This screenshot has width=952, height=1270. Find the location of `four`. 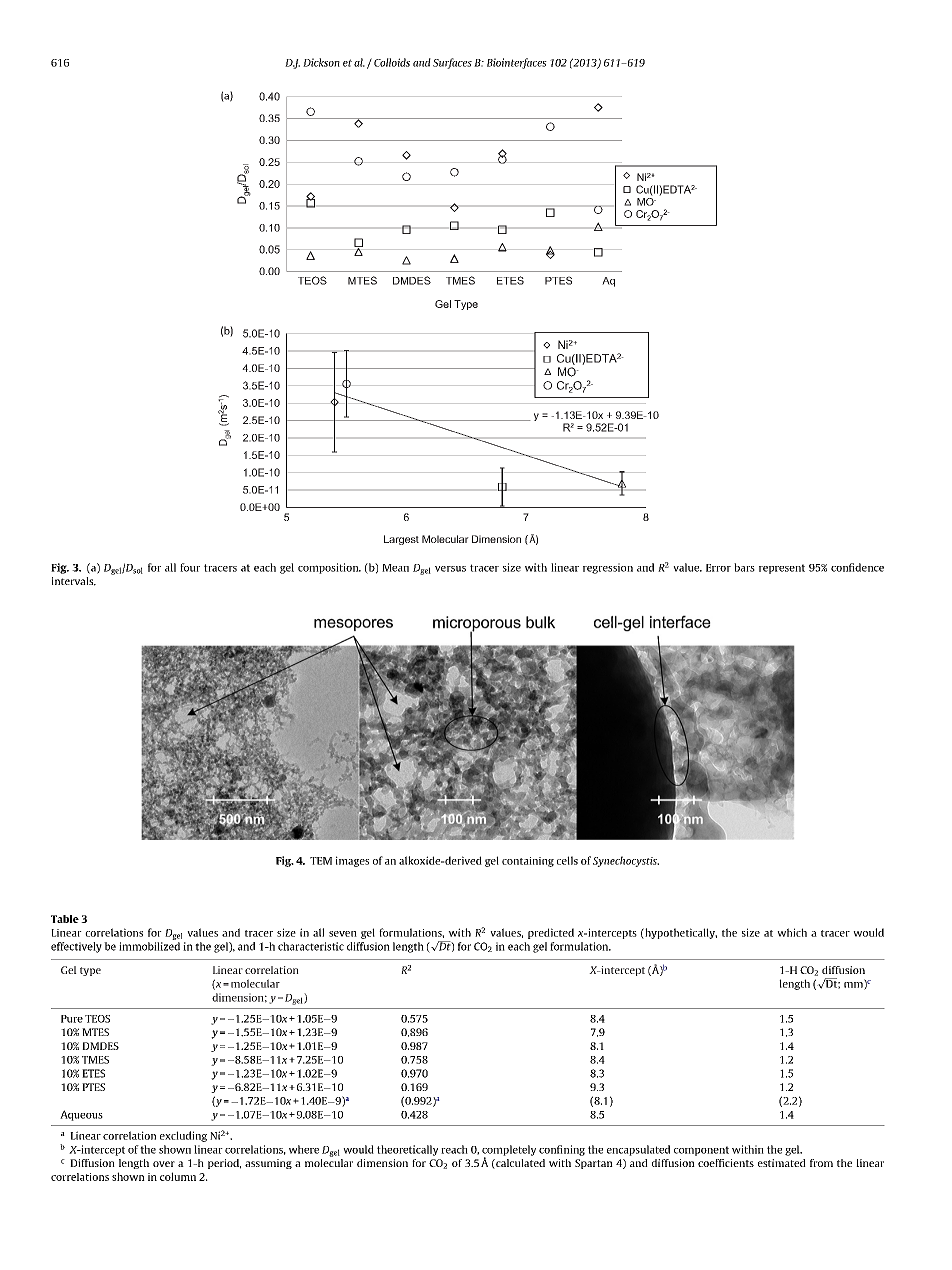

four is located at coordinates (190, 567).
